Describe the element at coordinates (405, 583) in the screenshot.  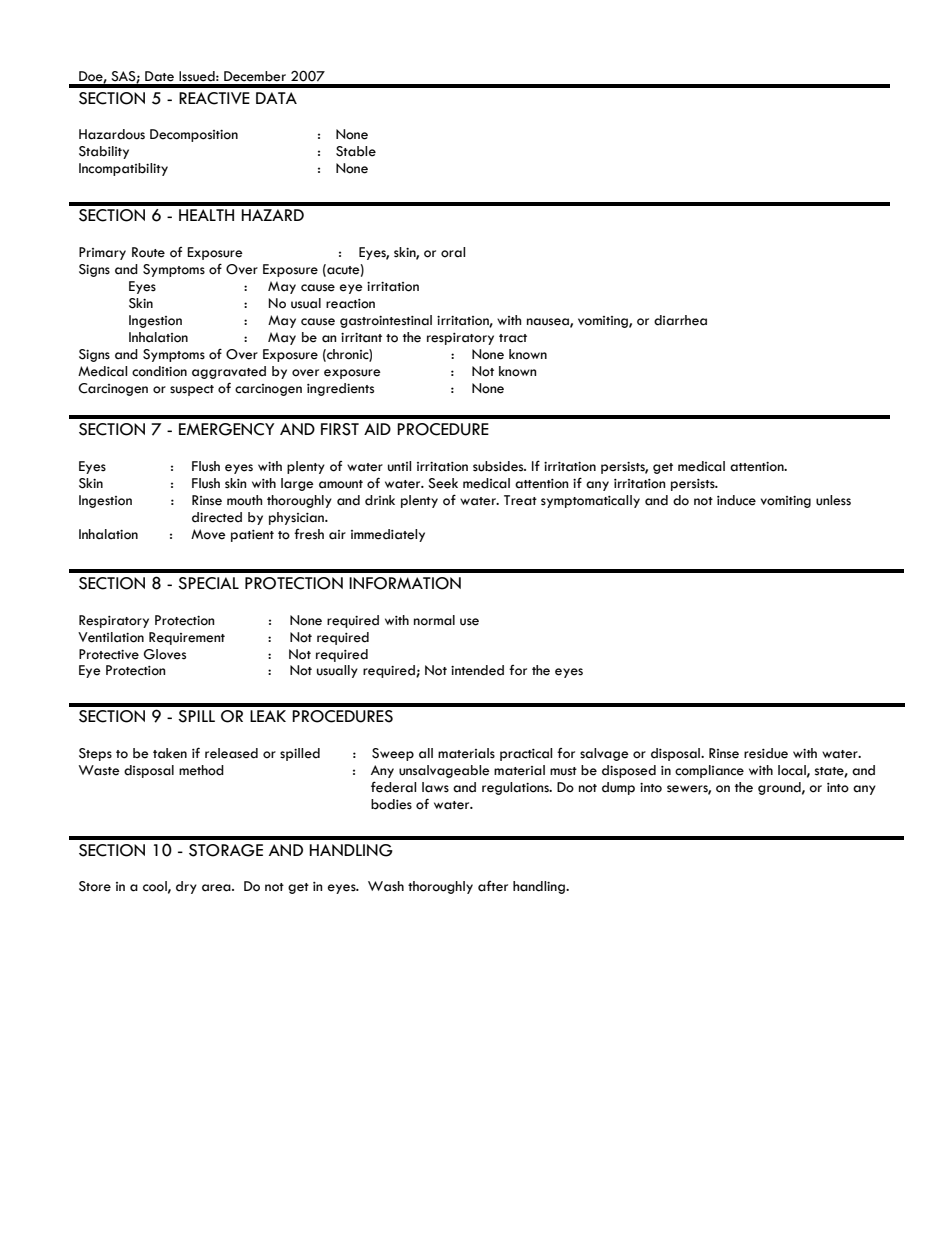
I see `INFORMATION` at that location.
